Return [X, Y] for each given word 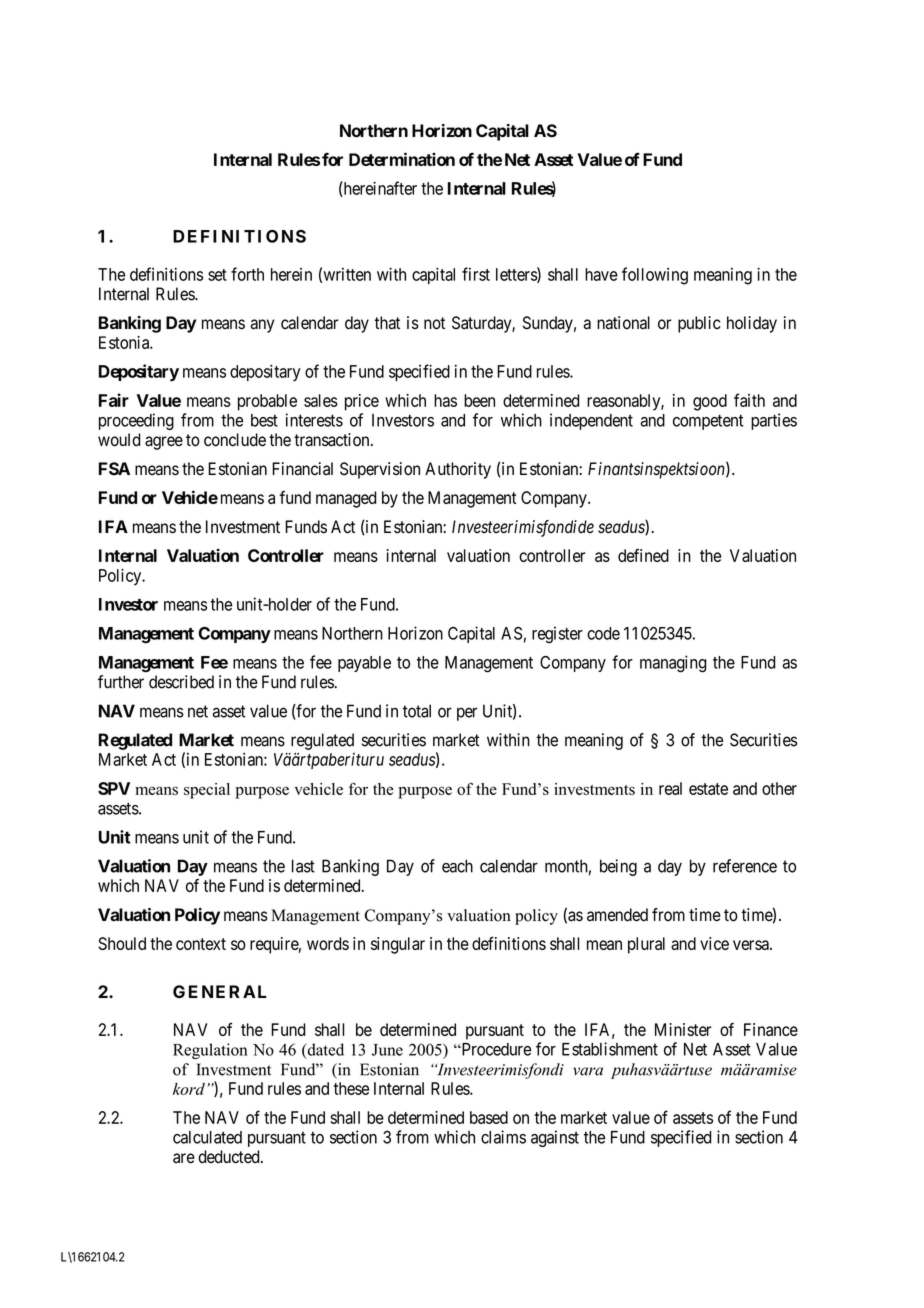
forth [247, 274]
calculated [207, 1137]
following [655, 276]
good [710, 402]
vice [714, 943]
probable [267, 402]
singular [398, 945]
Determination [402, 159]
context [201, 944]
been [479, 400]
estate [708, 789]
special [207, 791]
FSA [114, 469]
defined [643, 555]
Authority [458, 470]
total [417, 711]
